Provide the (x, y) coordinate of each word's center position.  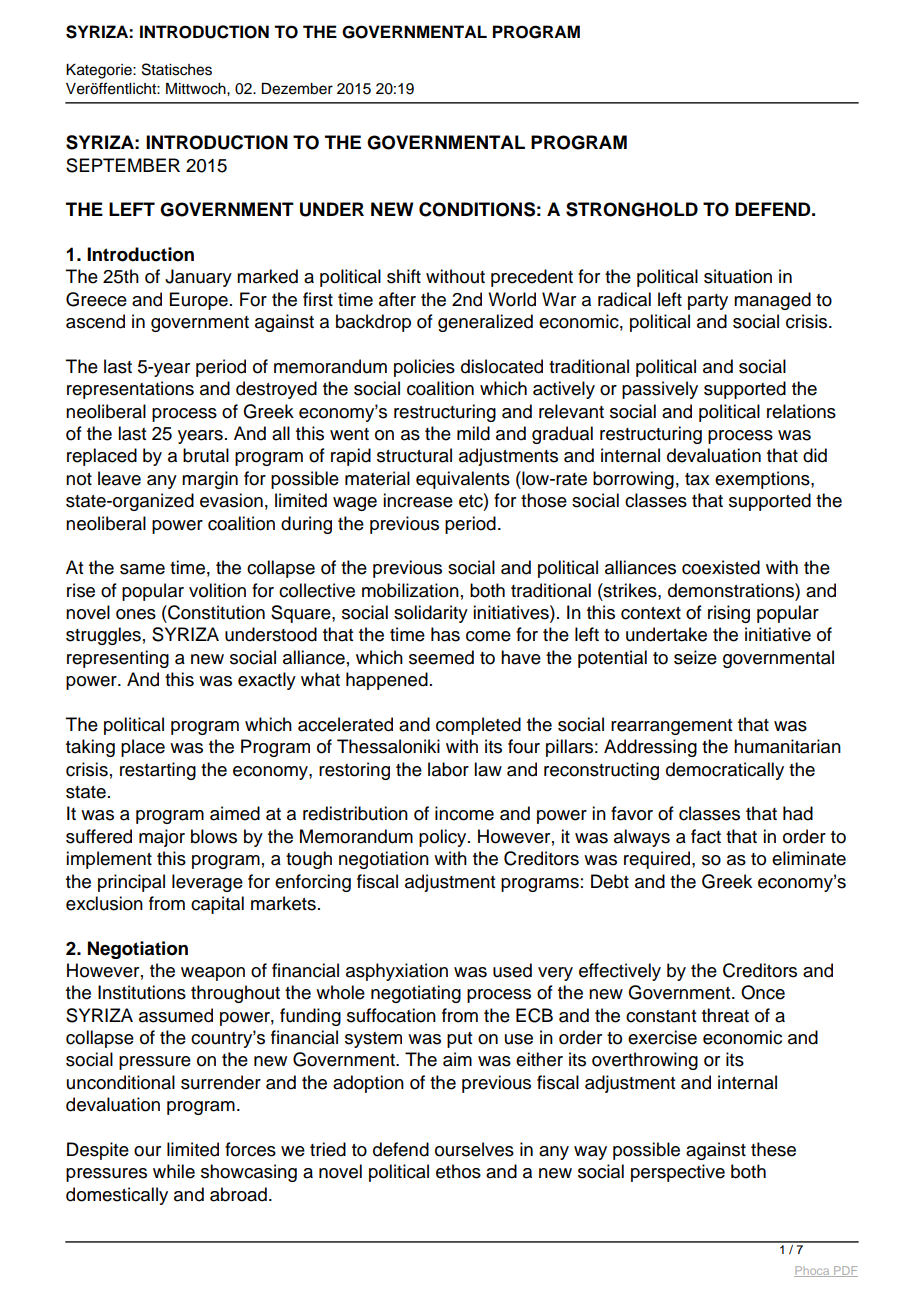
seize (695, 657)
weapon (213, 974)
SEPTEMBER (123, 165)
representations (130, 390)
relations (801, 411)
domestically (117, 1196)
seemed (441, 657)
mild (473, 433)
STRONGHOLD (632, 209)
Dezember (297, 89)
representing (118, 659)
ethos (458, 1171)
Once (763, 992)
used (512, 970)
